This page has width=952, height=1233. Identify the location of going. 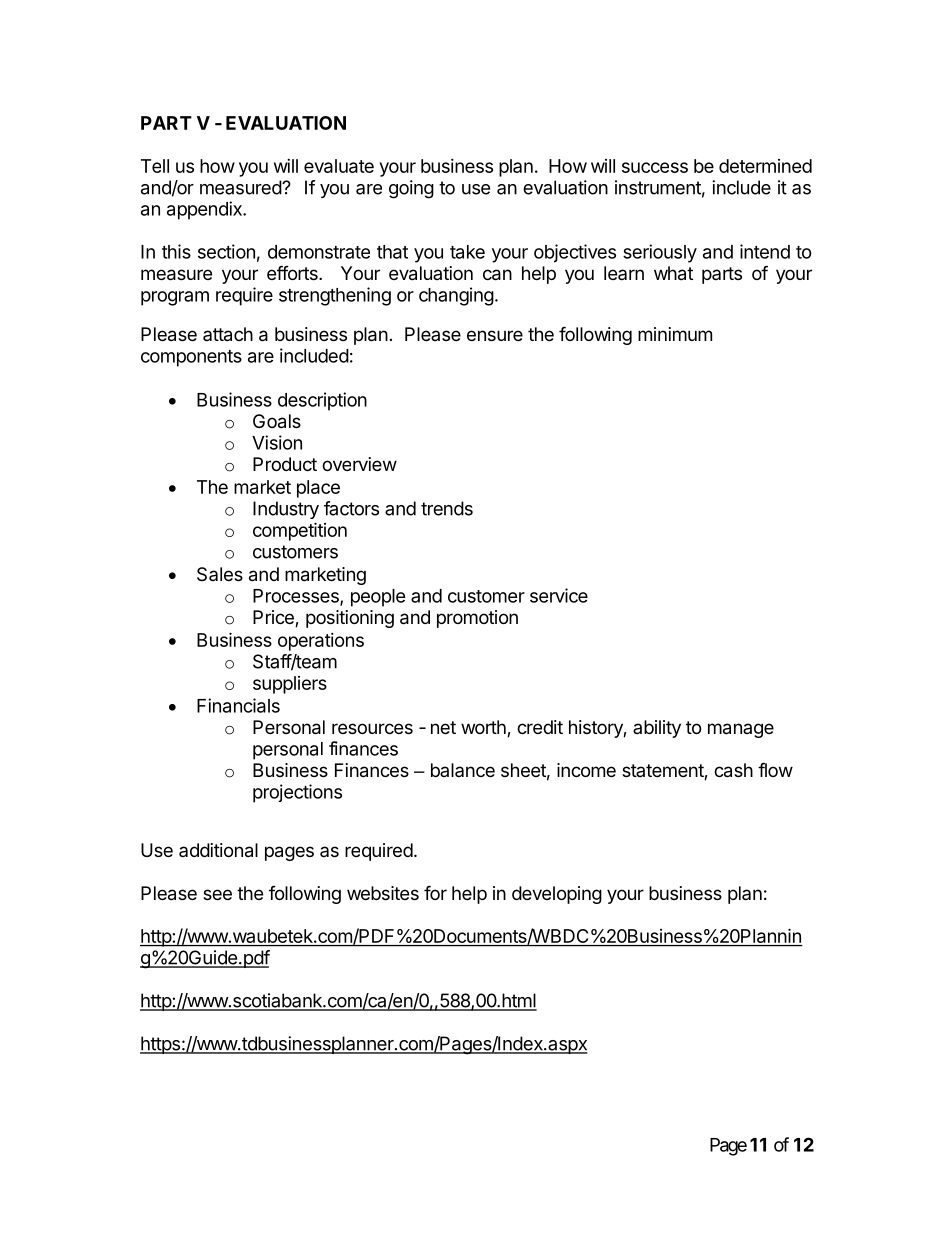
(411, 189).
